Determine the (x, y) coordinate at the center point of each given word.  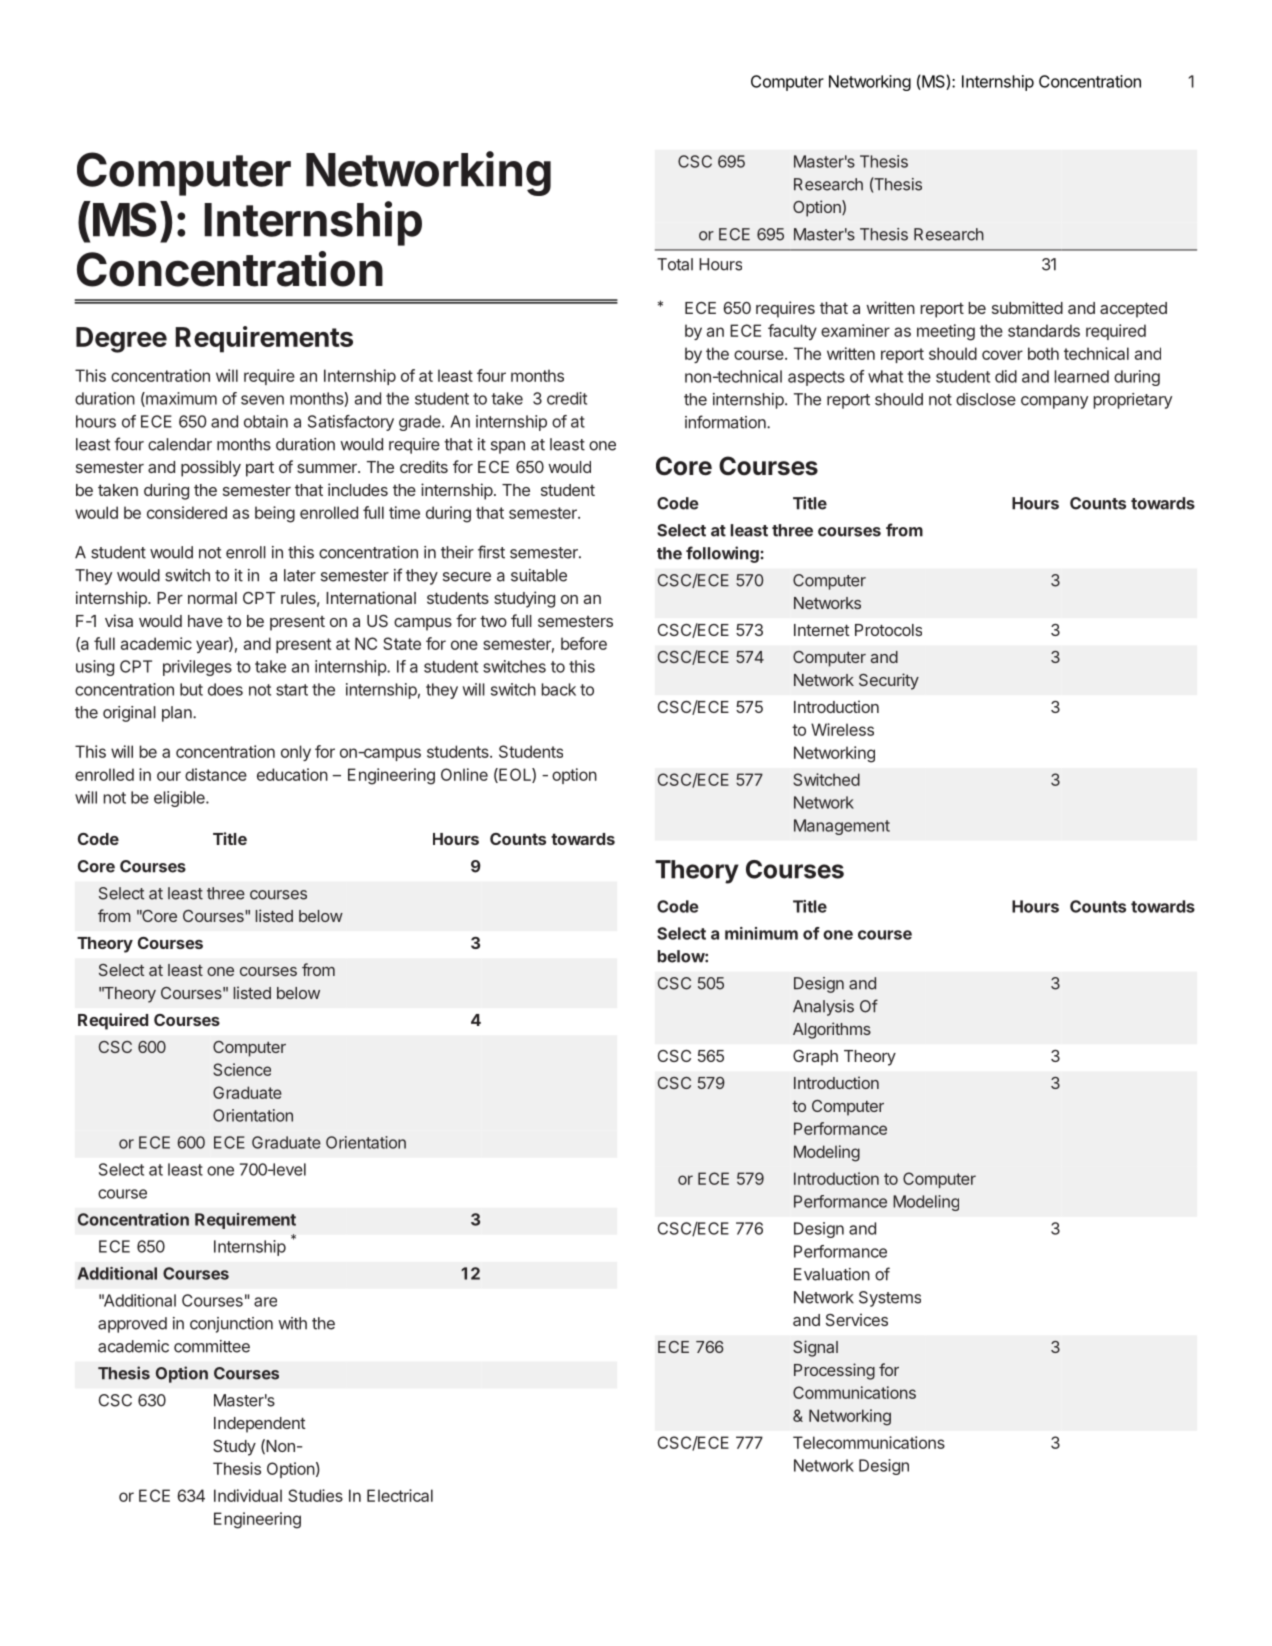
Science (242, 1069)
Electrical (400, 1495)
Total (675, 264)
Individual (248, 1495)
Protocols (888, 630)
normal (212, 598)
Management (842, 827)
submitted (1027, 307)
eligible (180, 799)
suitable (539, 575)
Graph (815, 1058)
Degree (121, 340)
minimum (761, 933)
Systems (890, 1299)
